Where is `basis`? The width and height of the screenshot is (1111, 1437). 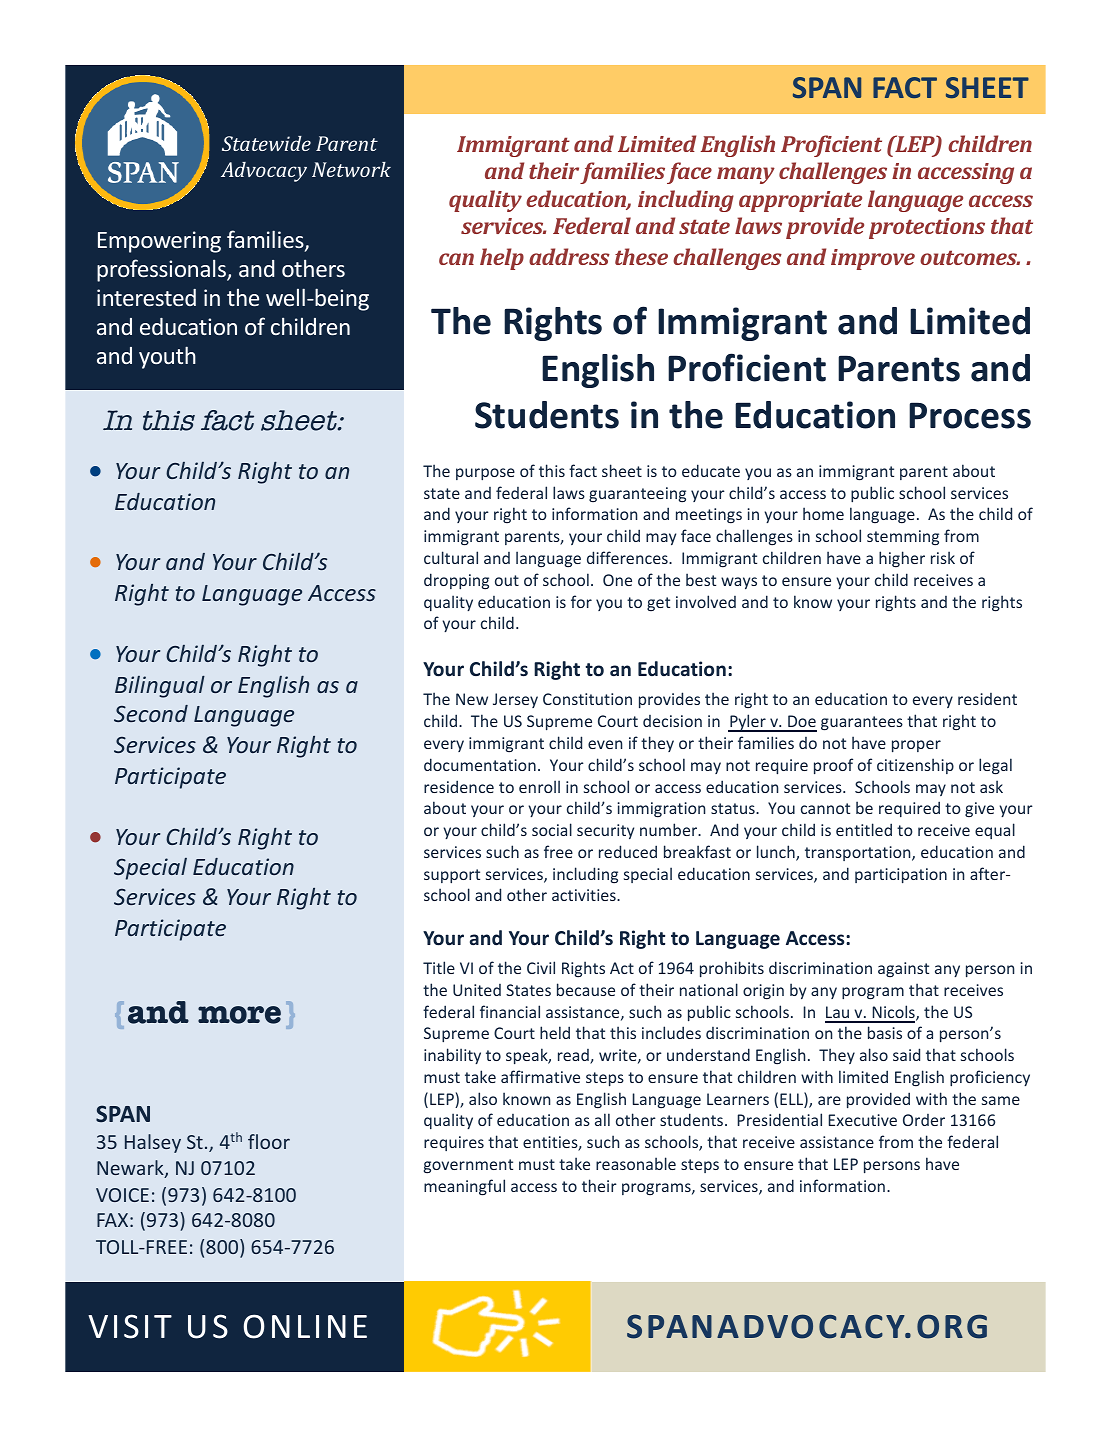
basis is located at coordinates (885, 1032).
